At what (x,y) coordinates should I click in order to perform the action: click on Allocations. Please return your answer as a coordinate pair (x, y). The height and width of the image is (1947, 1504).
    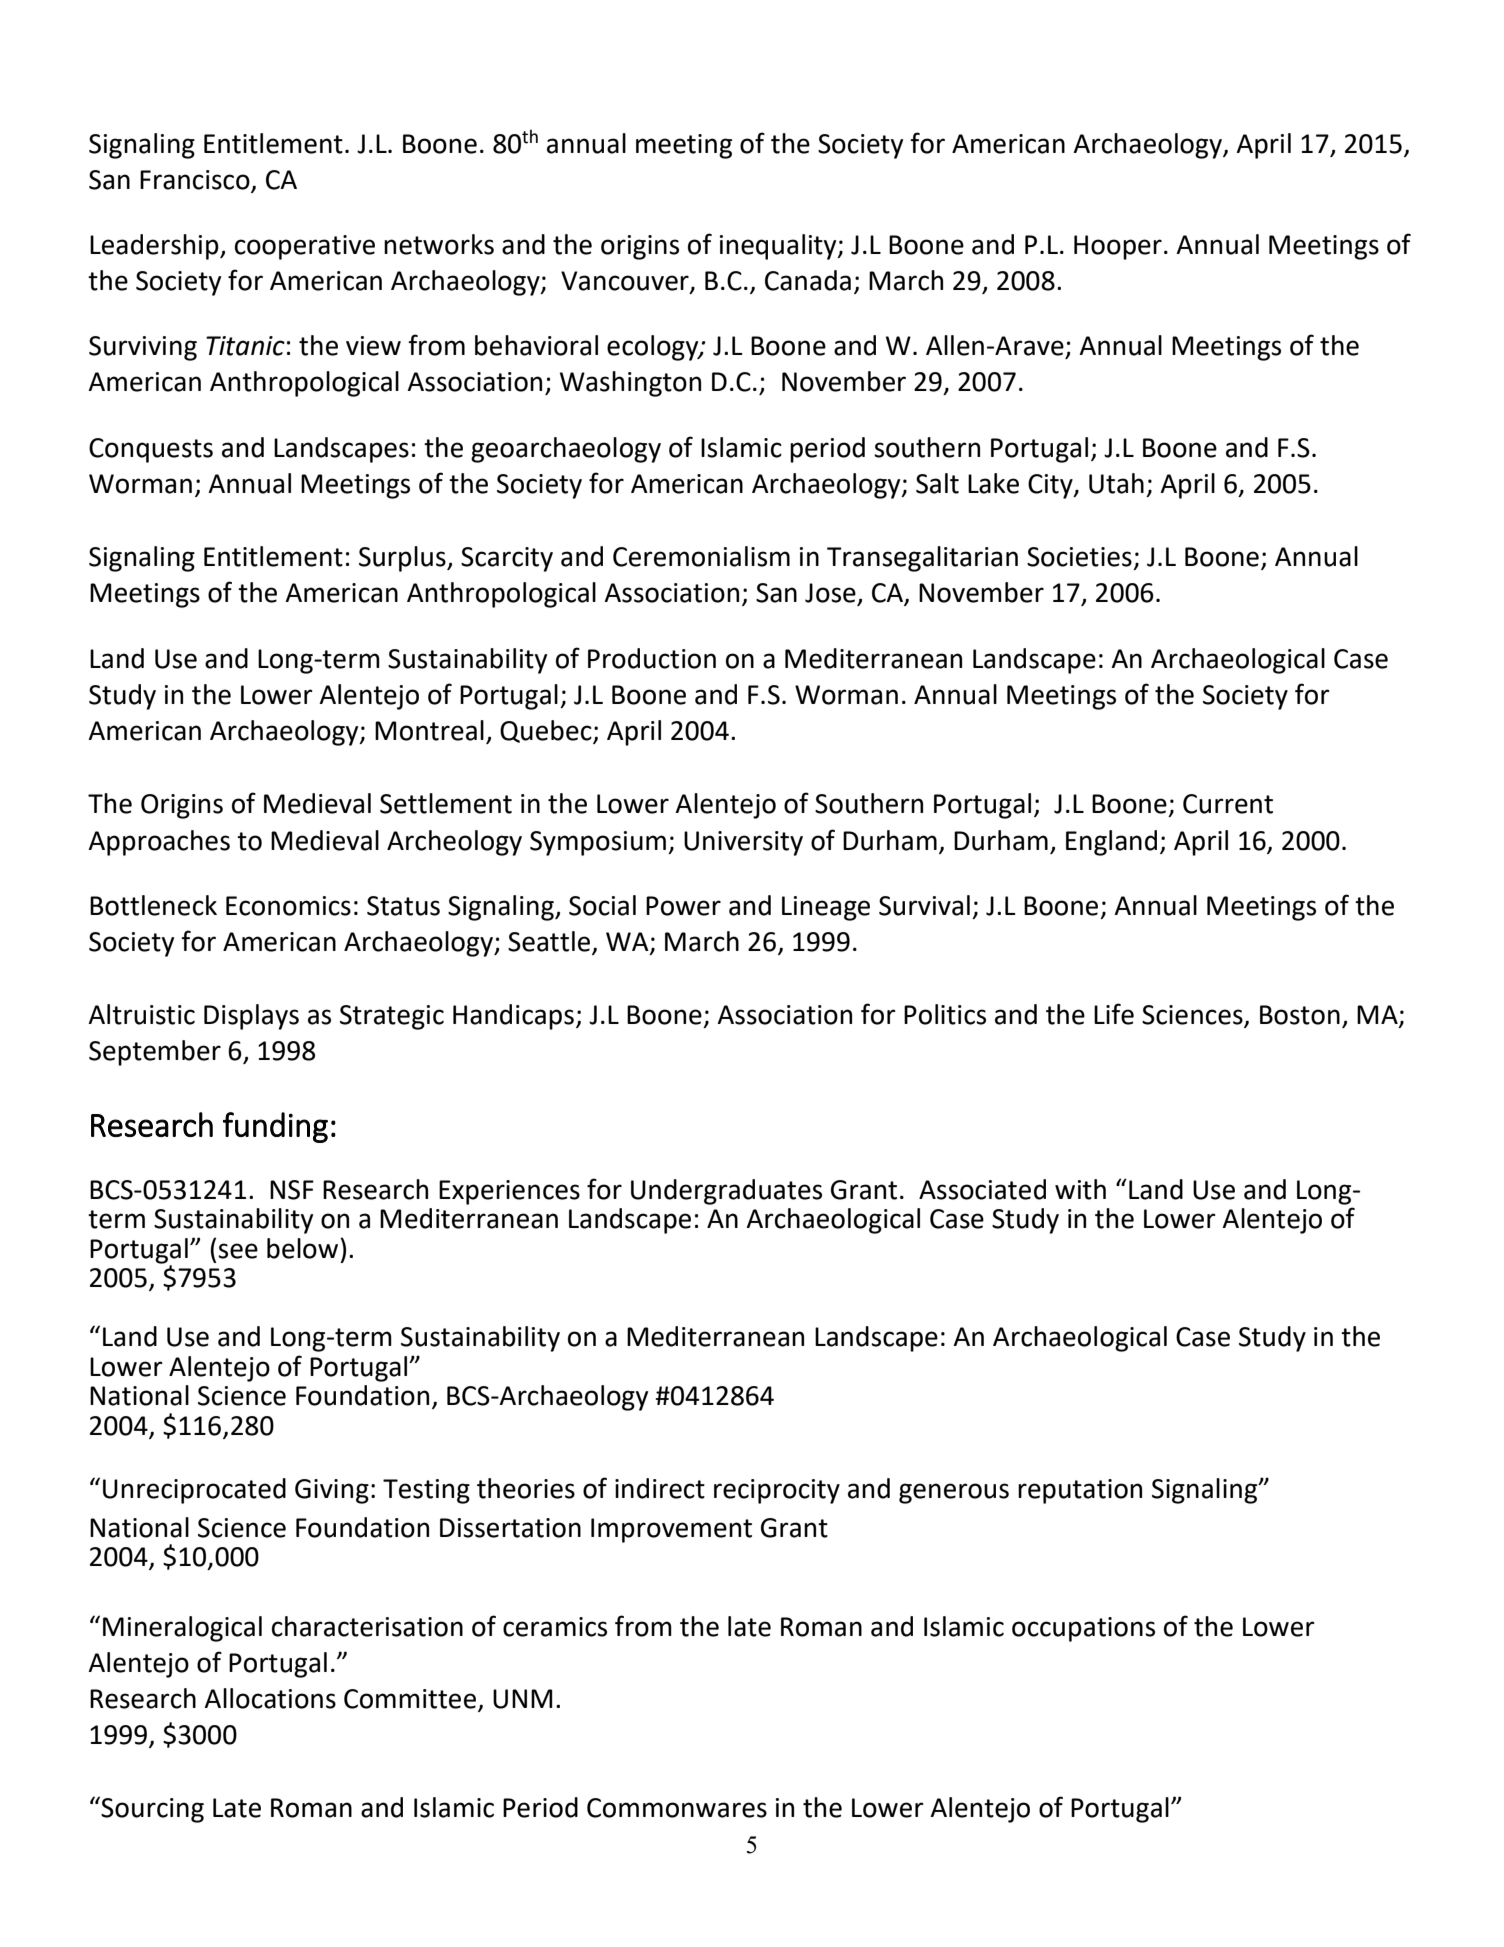
    Looking at the image, I should click on (270, 1698).
